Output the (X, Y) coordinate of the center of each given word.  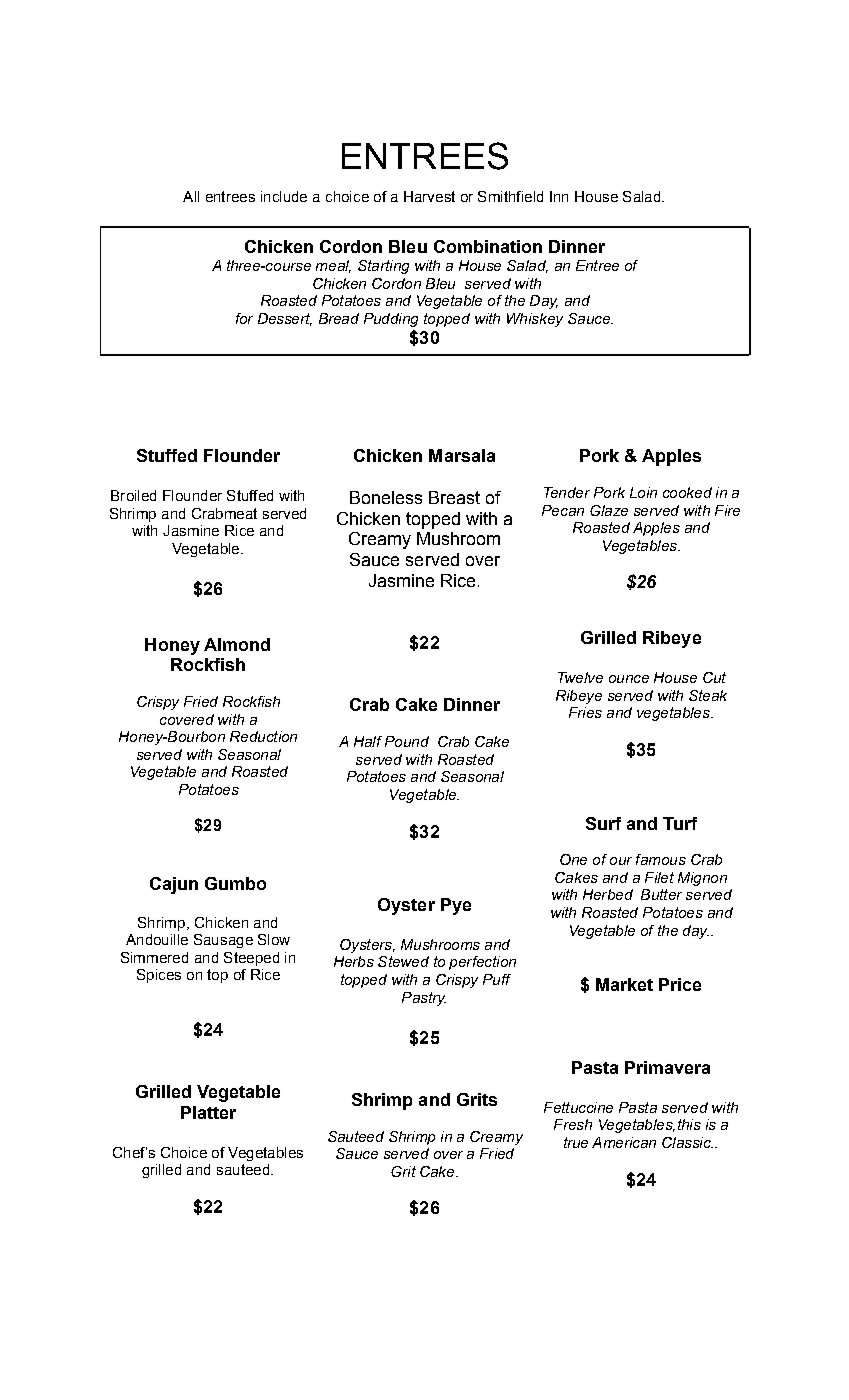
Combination (488, 246)
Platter (208, 1112)
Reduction (263, 736)
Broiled (133, 495)
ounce (629, 679)
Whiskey (535, 320)
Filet (659, 877)
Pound (407, 741)
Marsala (462, 455)
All (191, 196)
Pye (456, 906)
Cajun (174, 885)
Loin (643, 492)
